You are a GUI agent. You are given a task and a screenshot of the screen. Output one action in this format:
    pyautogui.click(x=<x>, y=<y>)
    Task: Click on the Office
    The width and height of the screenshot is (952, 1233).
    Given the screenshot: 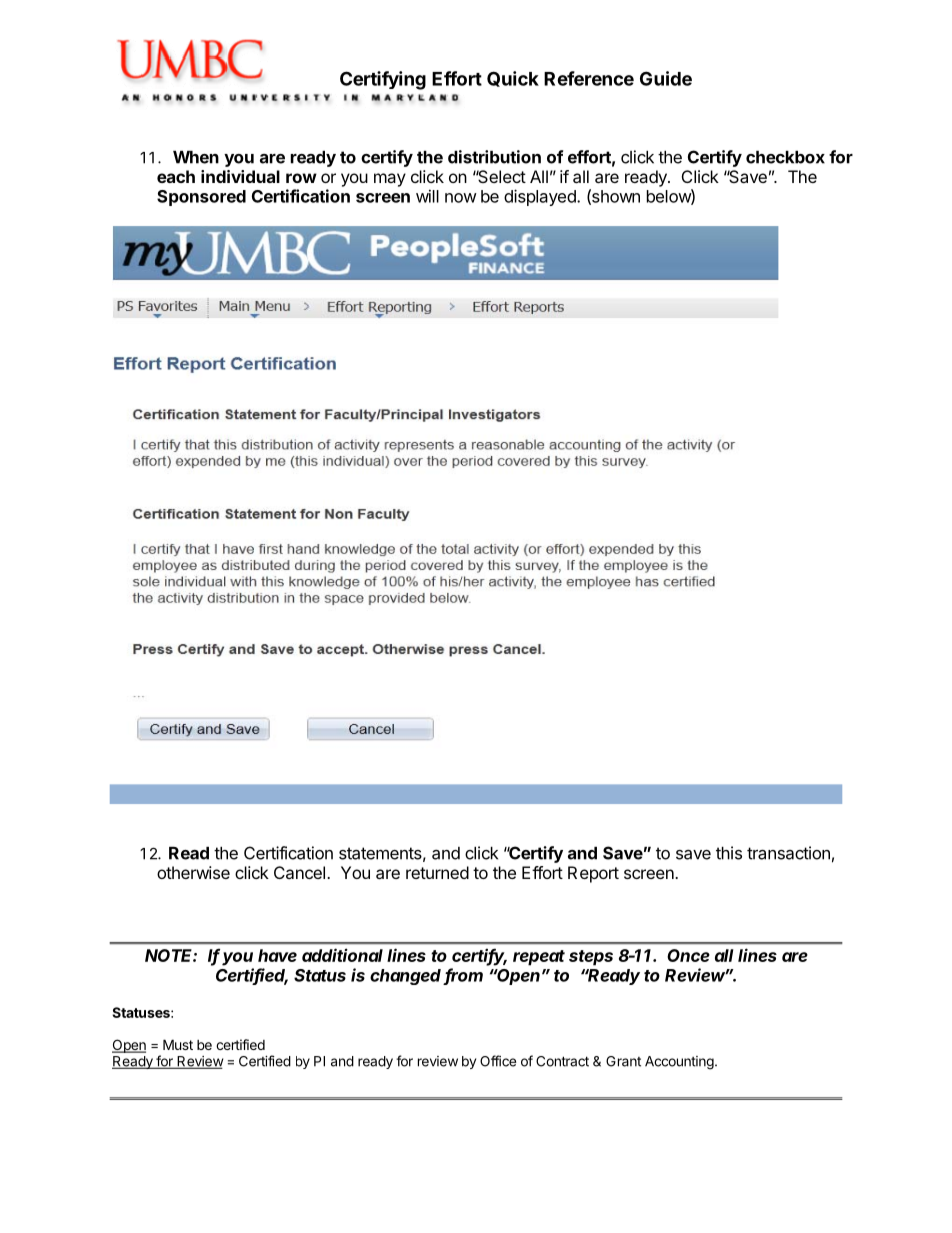 What is the action you would take?
    pyautogui.click(x=498, y=1061)
